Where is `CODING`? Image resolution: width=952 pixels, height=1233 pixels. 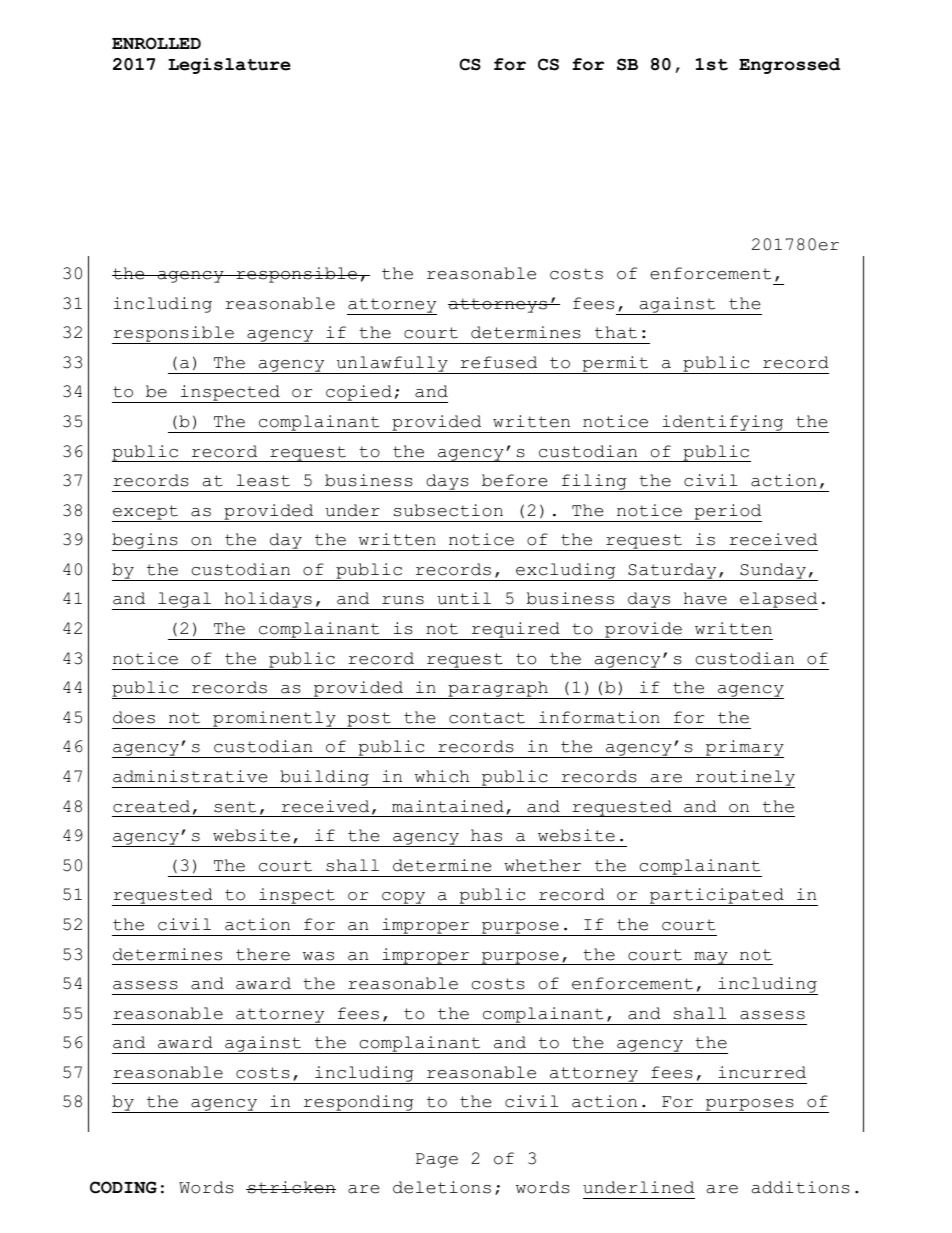
CODING is located at coordinates (123, 1187).
